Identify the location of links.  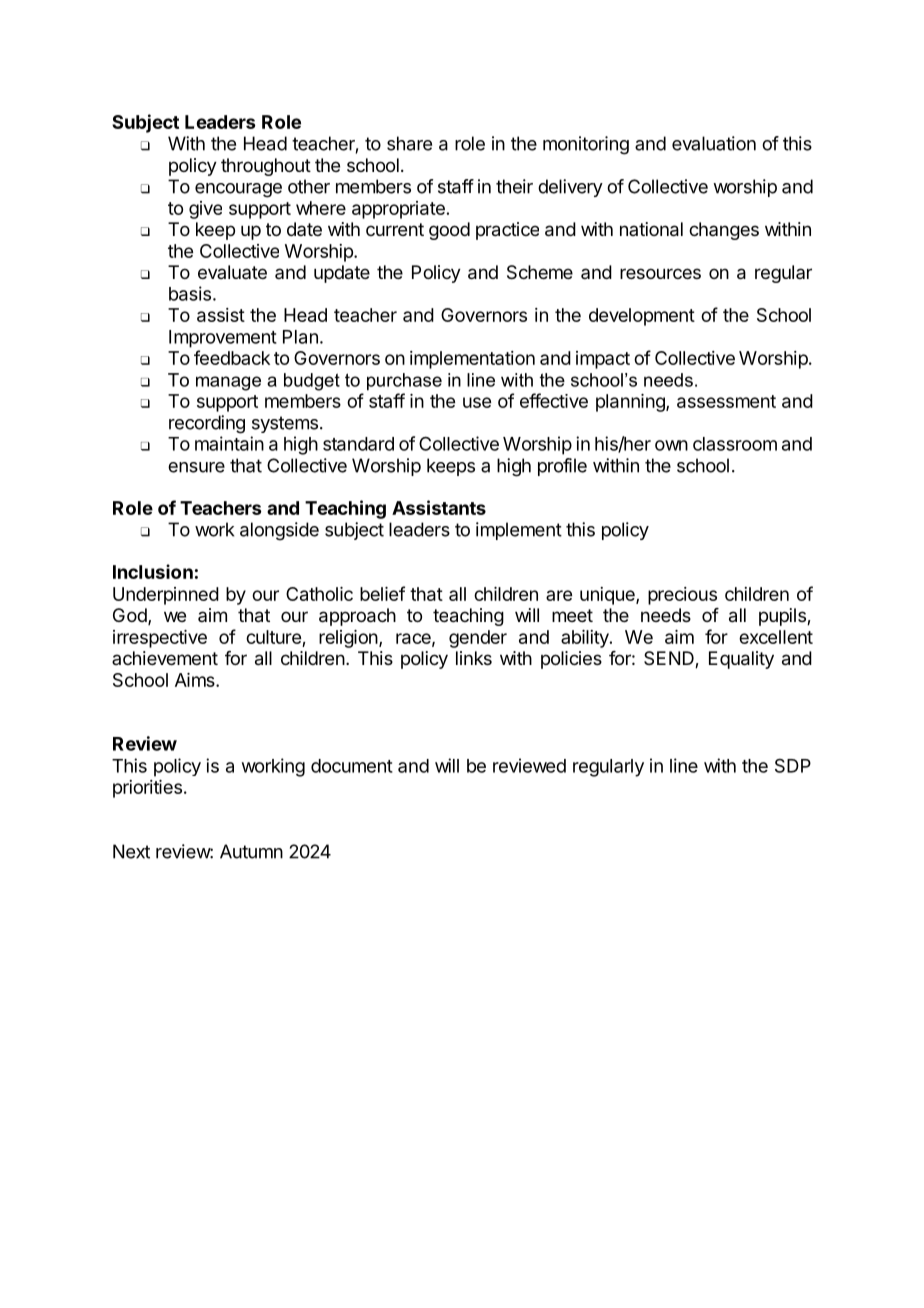
(474, 658).
